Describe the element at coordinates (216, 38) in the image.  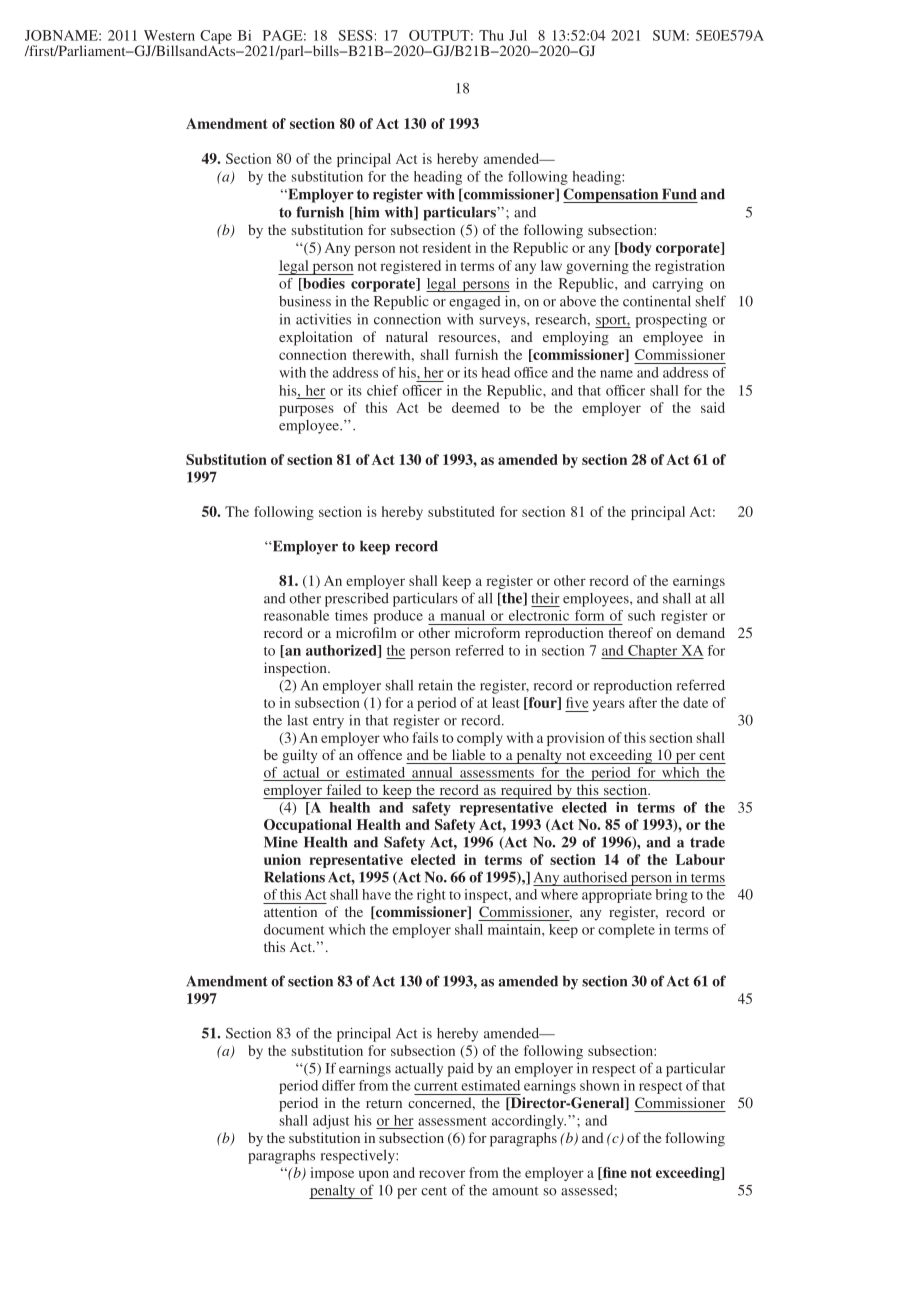
I see `Cape` at that location.
